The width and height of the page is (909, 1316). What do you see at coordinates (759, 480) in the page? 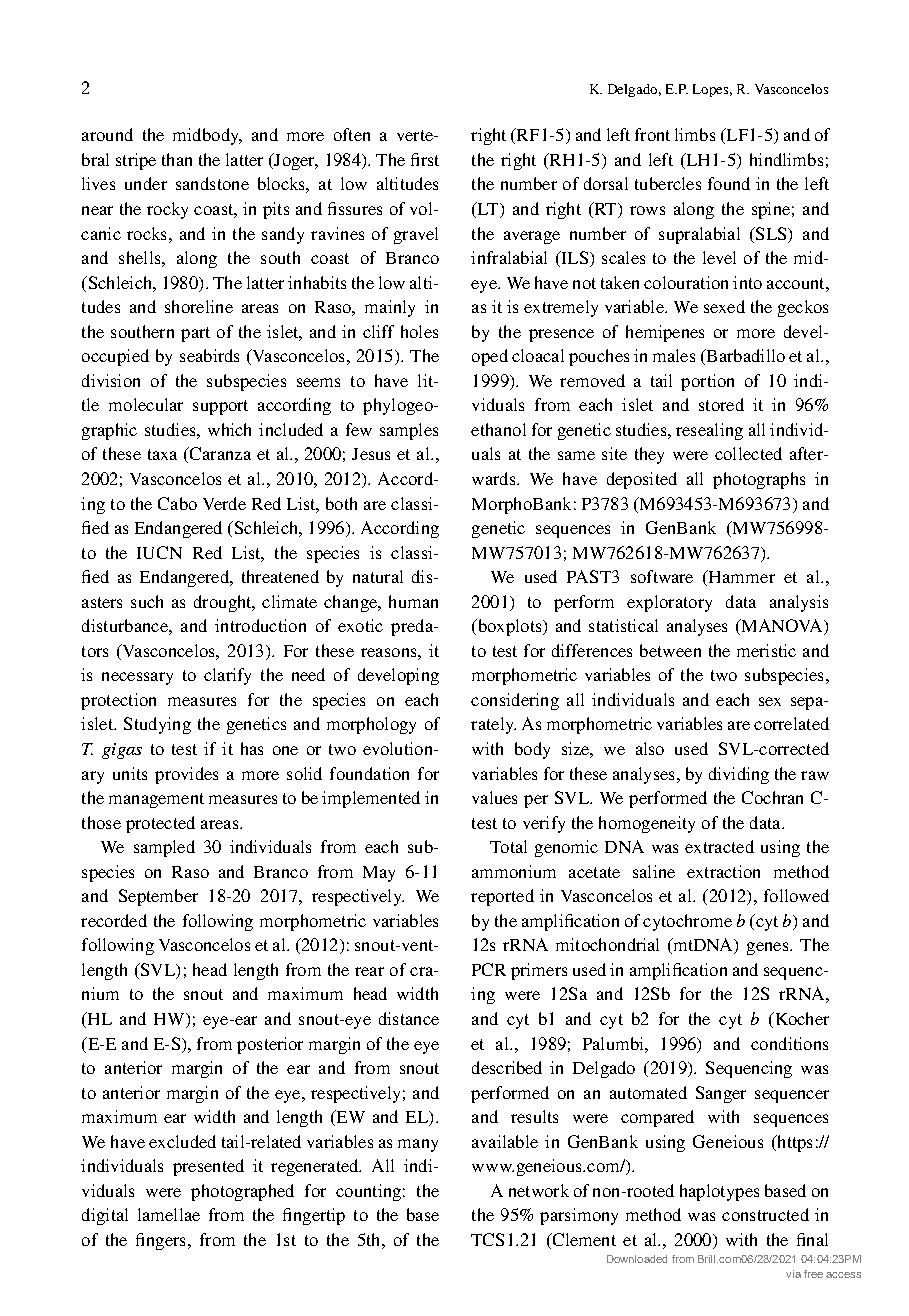
I see `photographs` at bounding box center [759, 480].
